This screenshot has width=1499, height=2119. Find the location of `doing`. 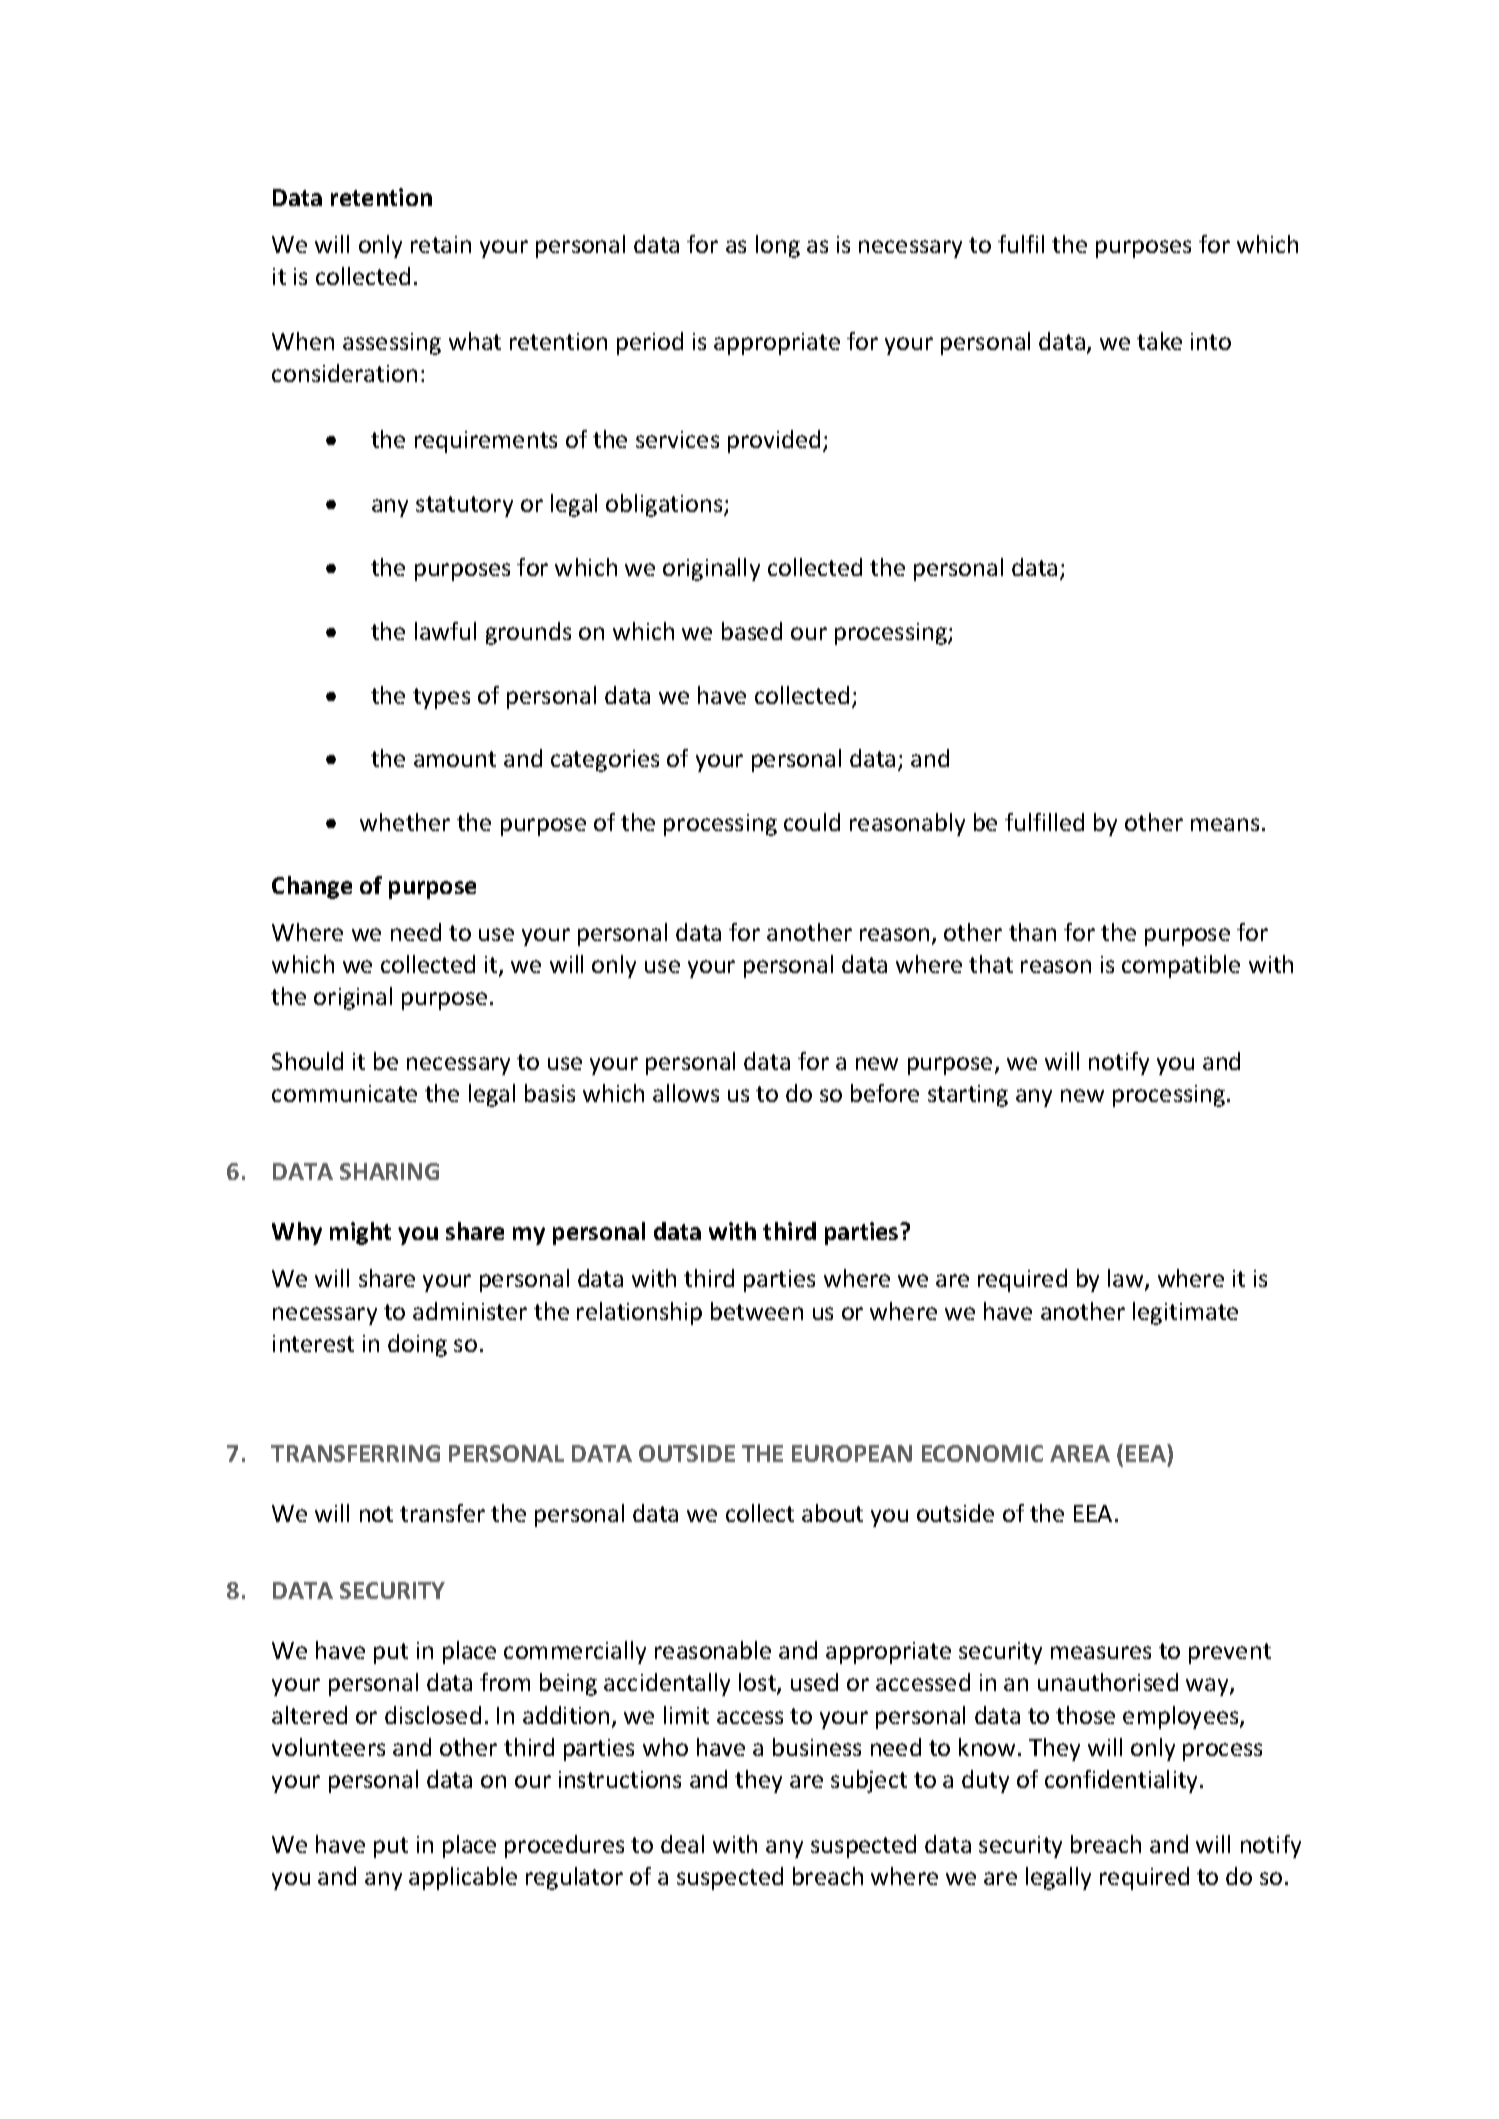

doing is located at coordinates (417, 1345).
